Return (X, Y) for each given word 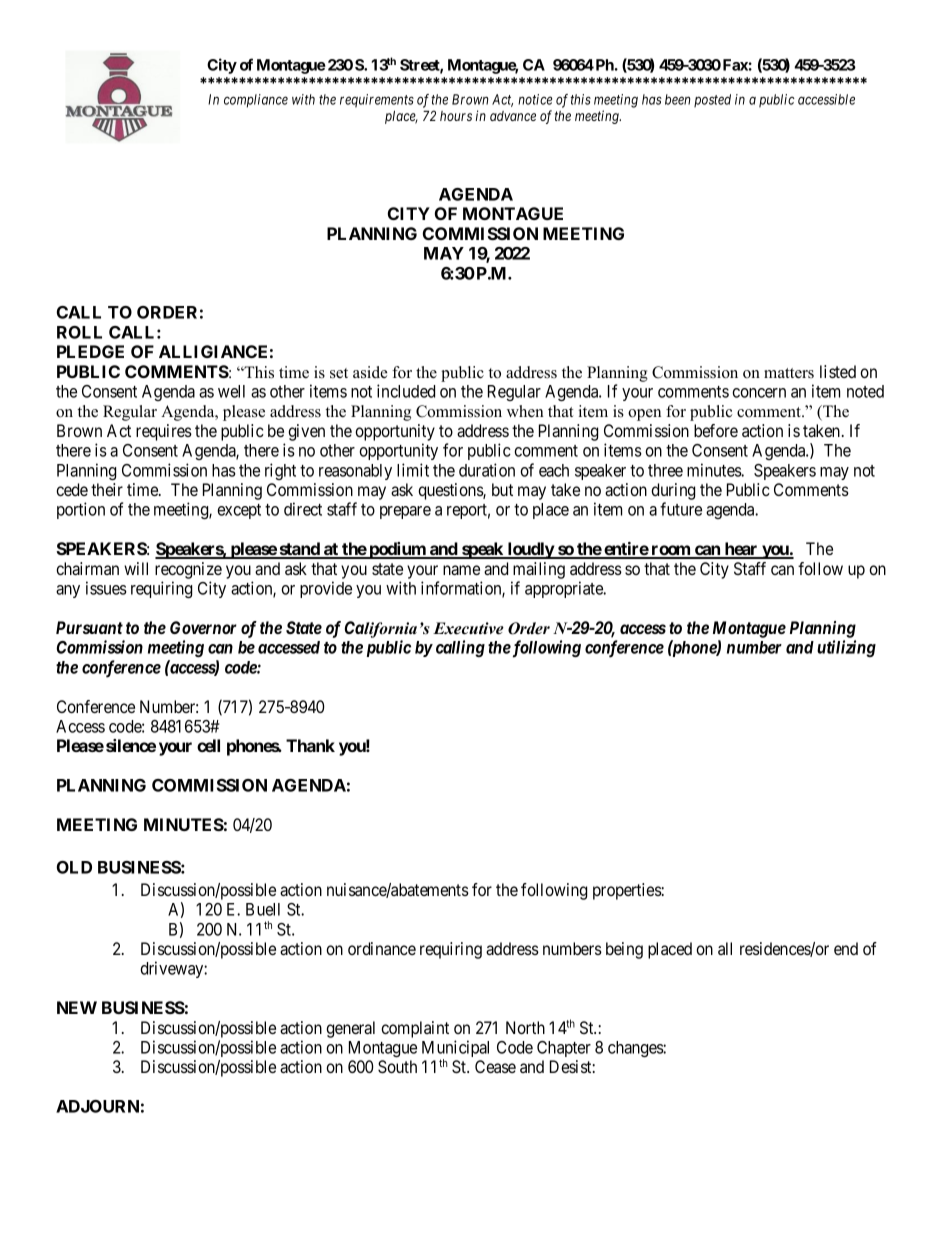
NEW (77, 1007)
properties (627, 891)
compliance (256, 101)
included (406, 391)
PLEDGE (90, 351)
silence (131, 745)
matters (789, 373)
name (461, 570)
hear (741, 550)
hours (456, 116)
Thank (310, 745)
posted (712, 100)
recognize (188, 570)
